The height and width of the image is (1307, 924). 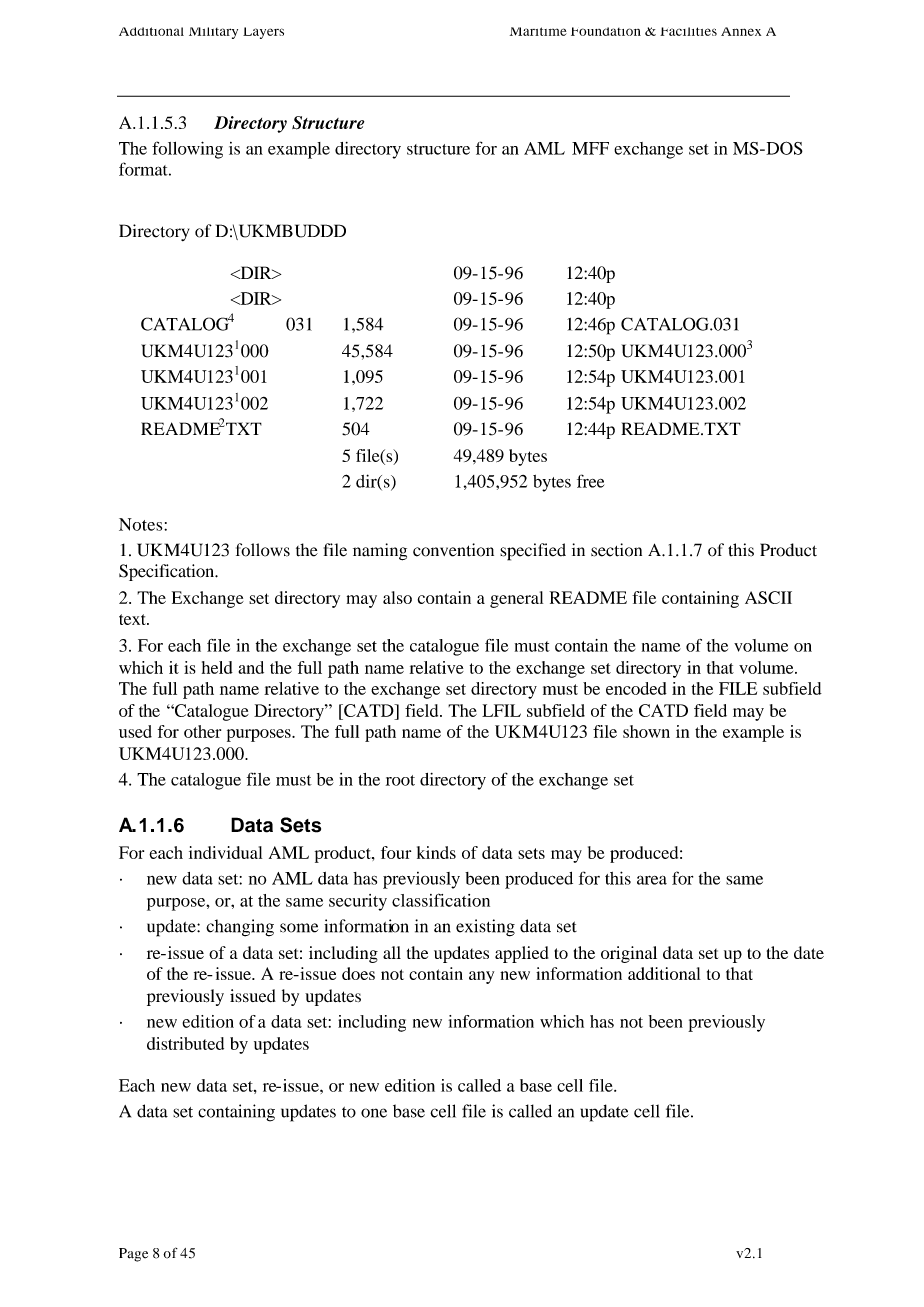 What do you see at coordinates (374, 1113) in the image?
I see `one` at bounding box center [374, 1113].
